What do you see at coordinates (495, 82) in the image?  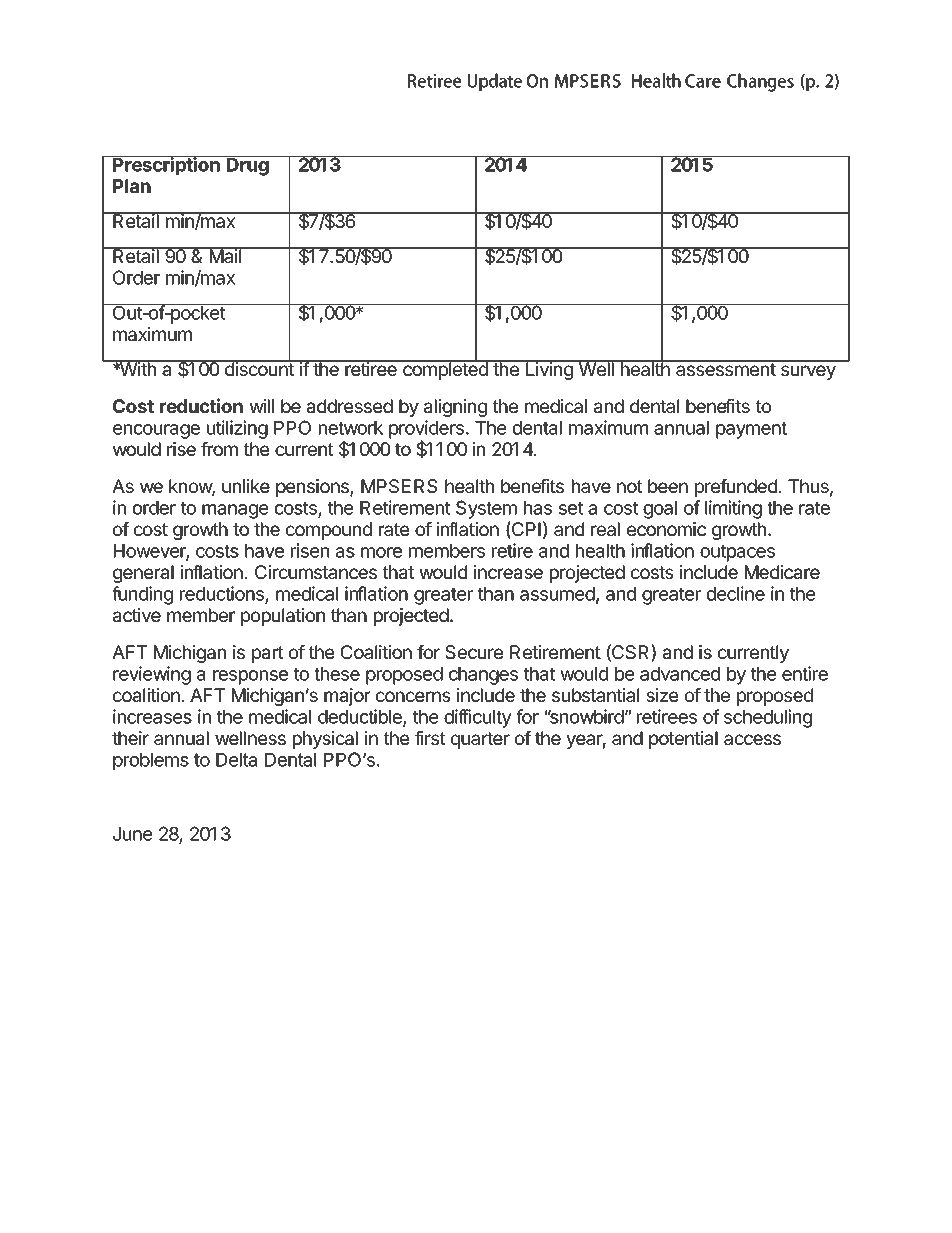 I see `Update` at bounding box center [495, 82].
